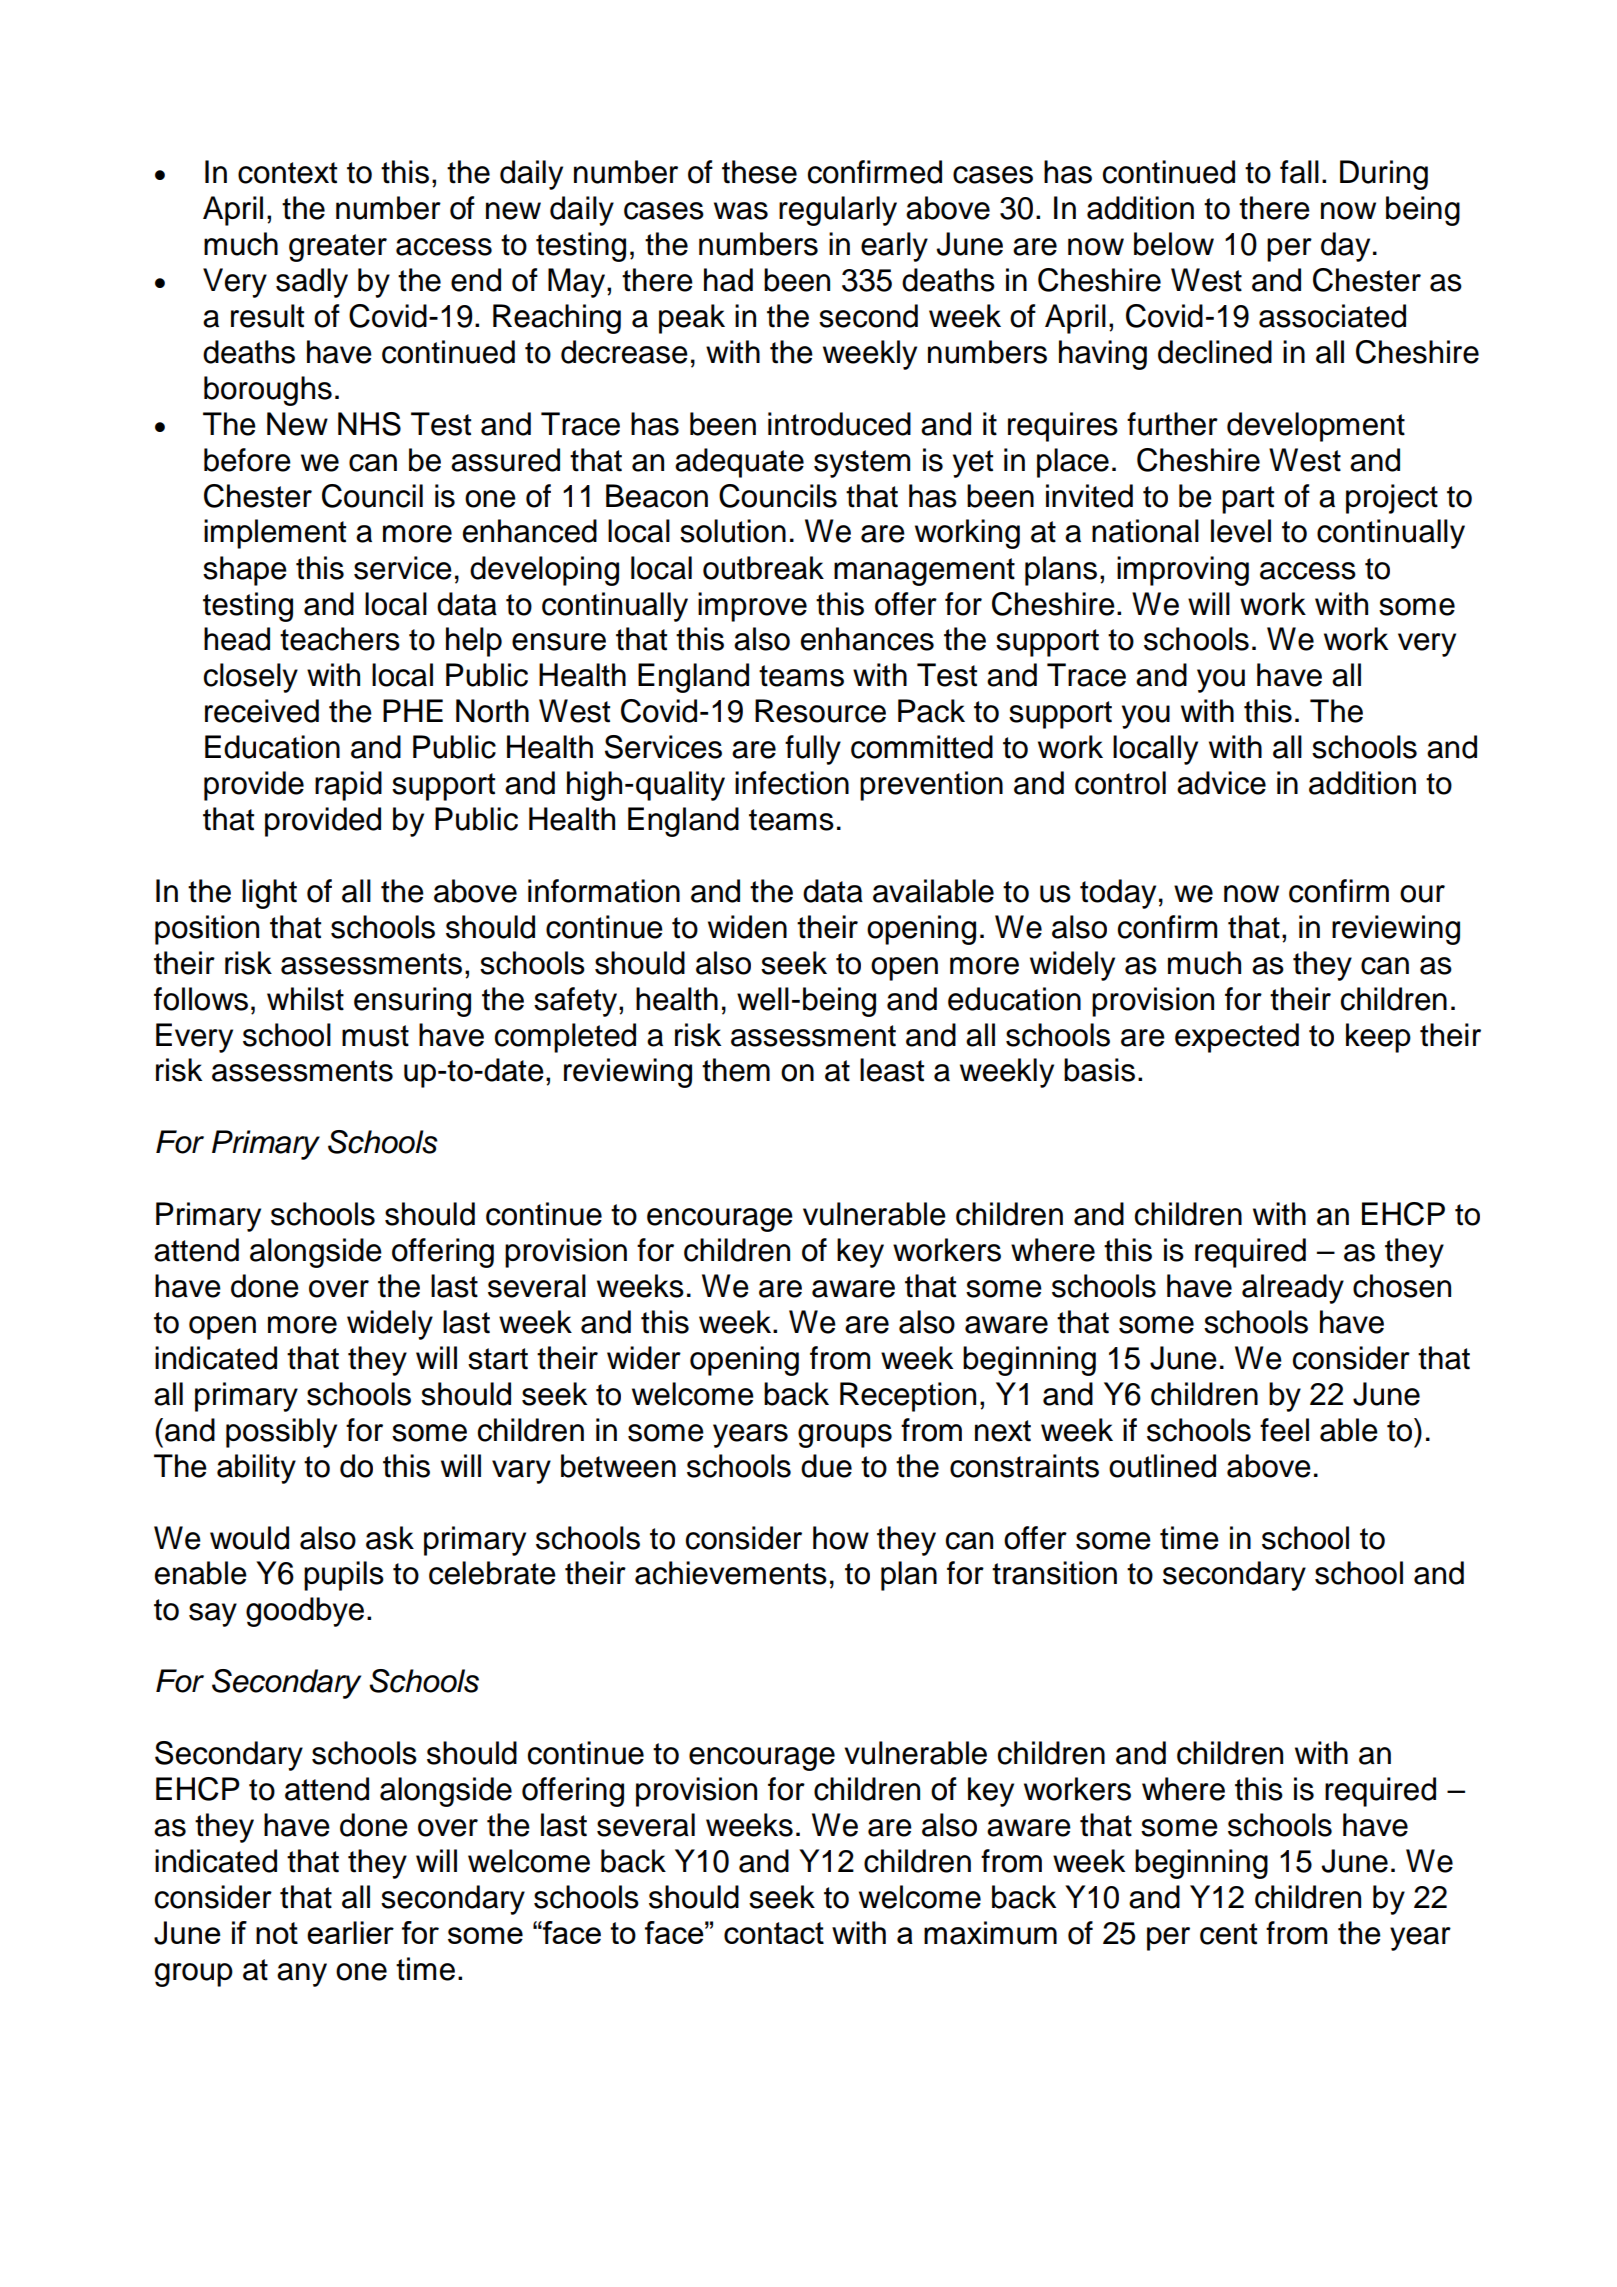 Image resolution: width=1617 pixels, height=2287 pixels. I want to click on infection, so click(792, 783).
